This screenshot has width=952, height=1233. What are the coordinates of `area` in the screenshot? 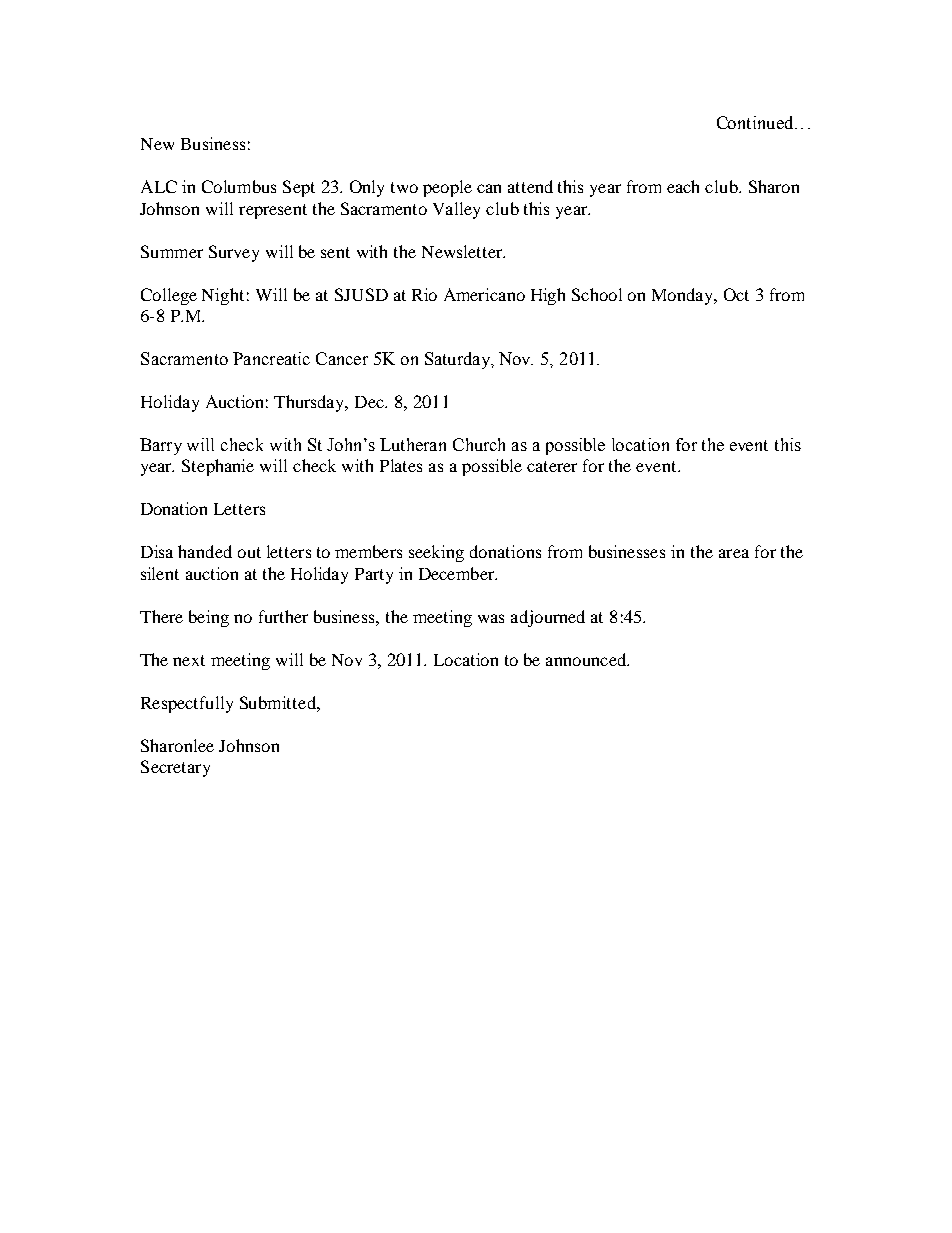 It's located at (734, 553).
